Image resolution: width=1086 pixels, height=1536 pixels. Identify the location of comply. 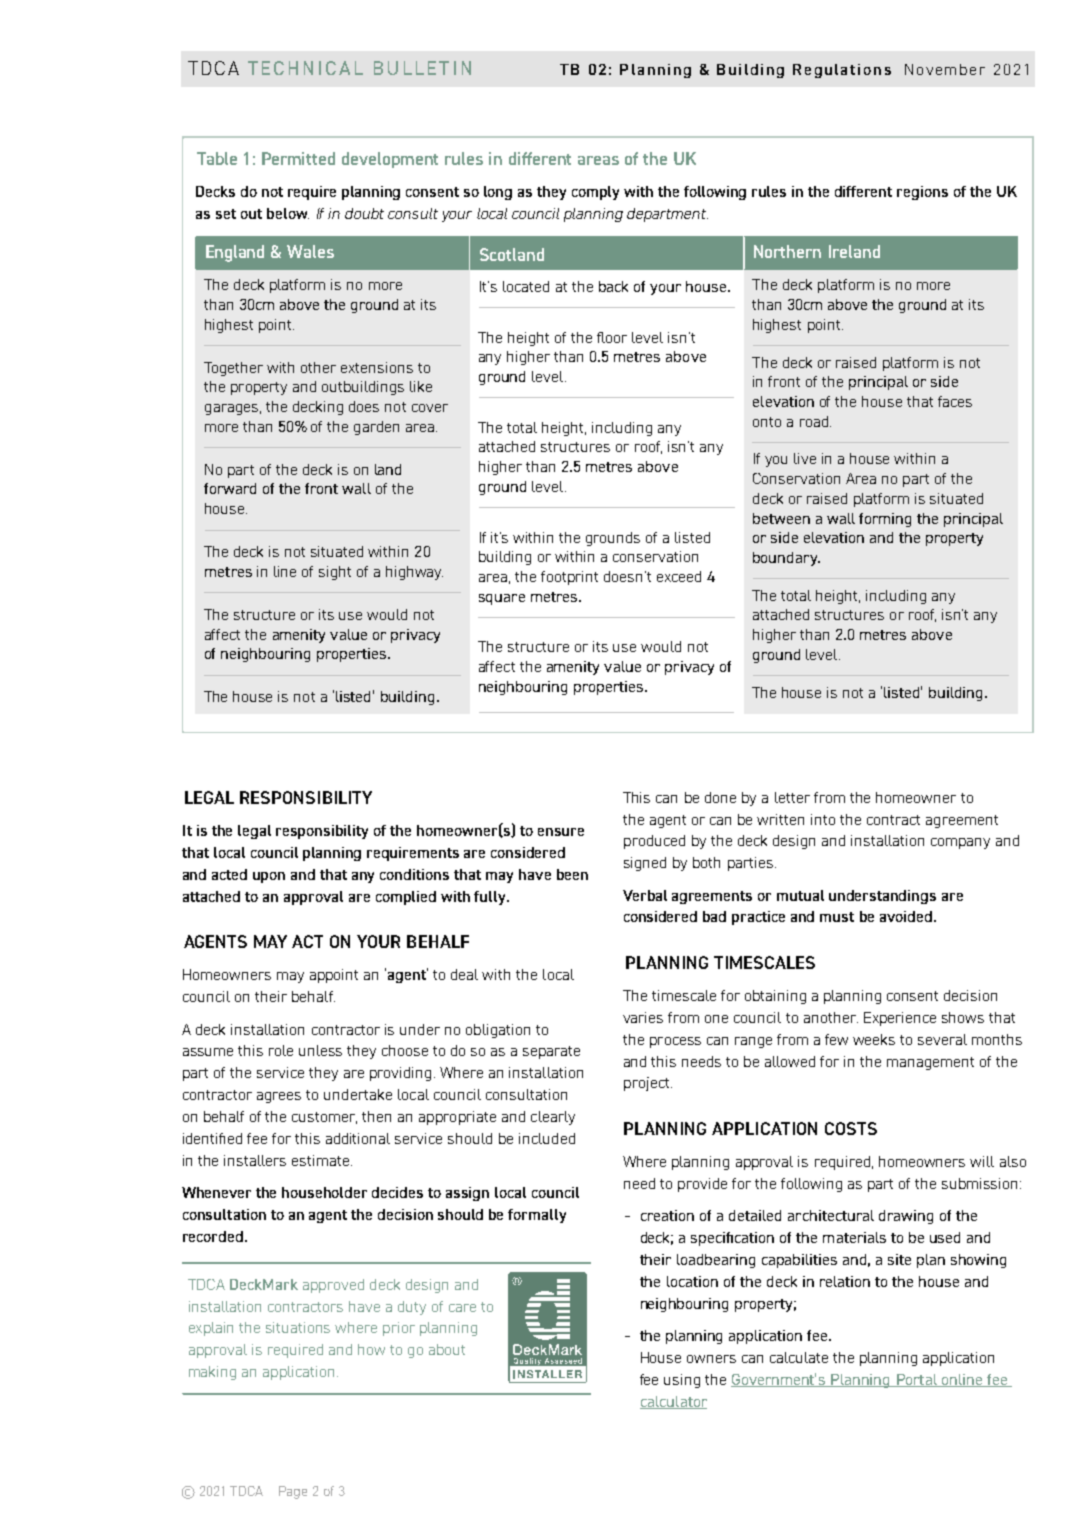
(595, 193).
